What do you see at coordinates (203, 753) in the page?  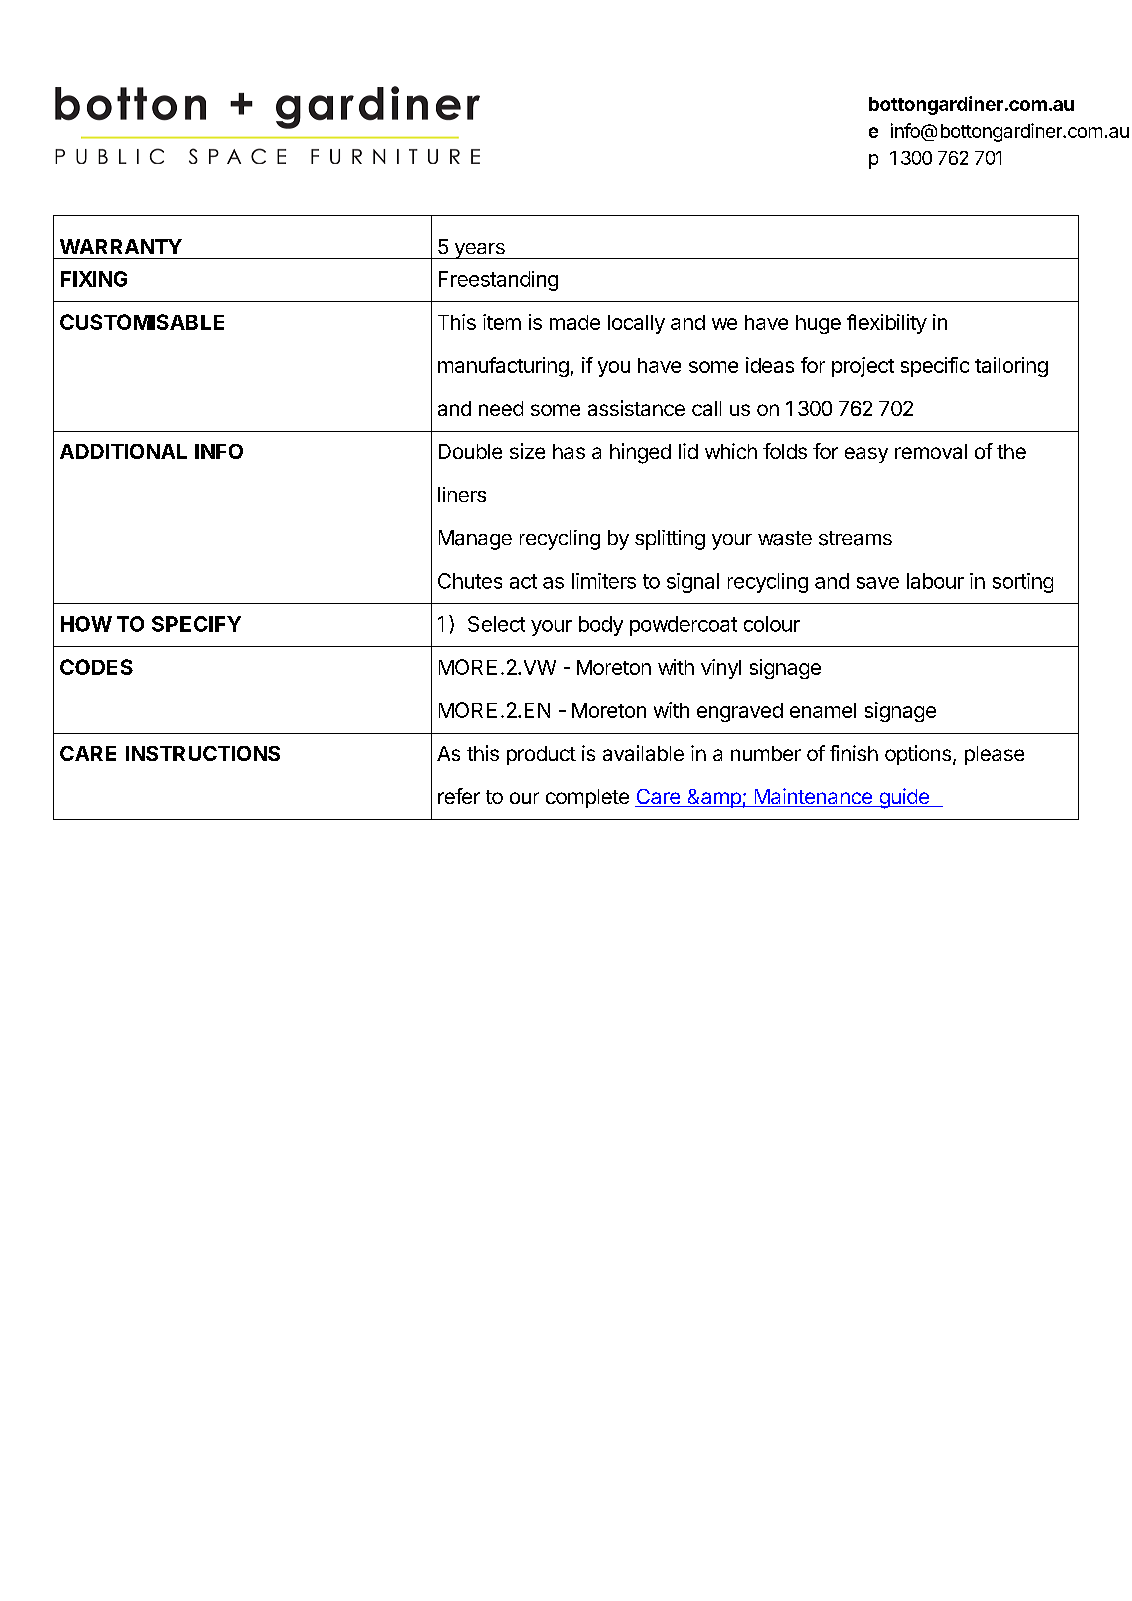 I see `INSTRUCTIONS` at bounding box center [203, 753].
